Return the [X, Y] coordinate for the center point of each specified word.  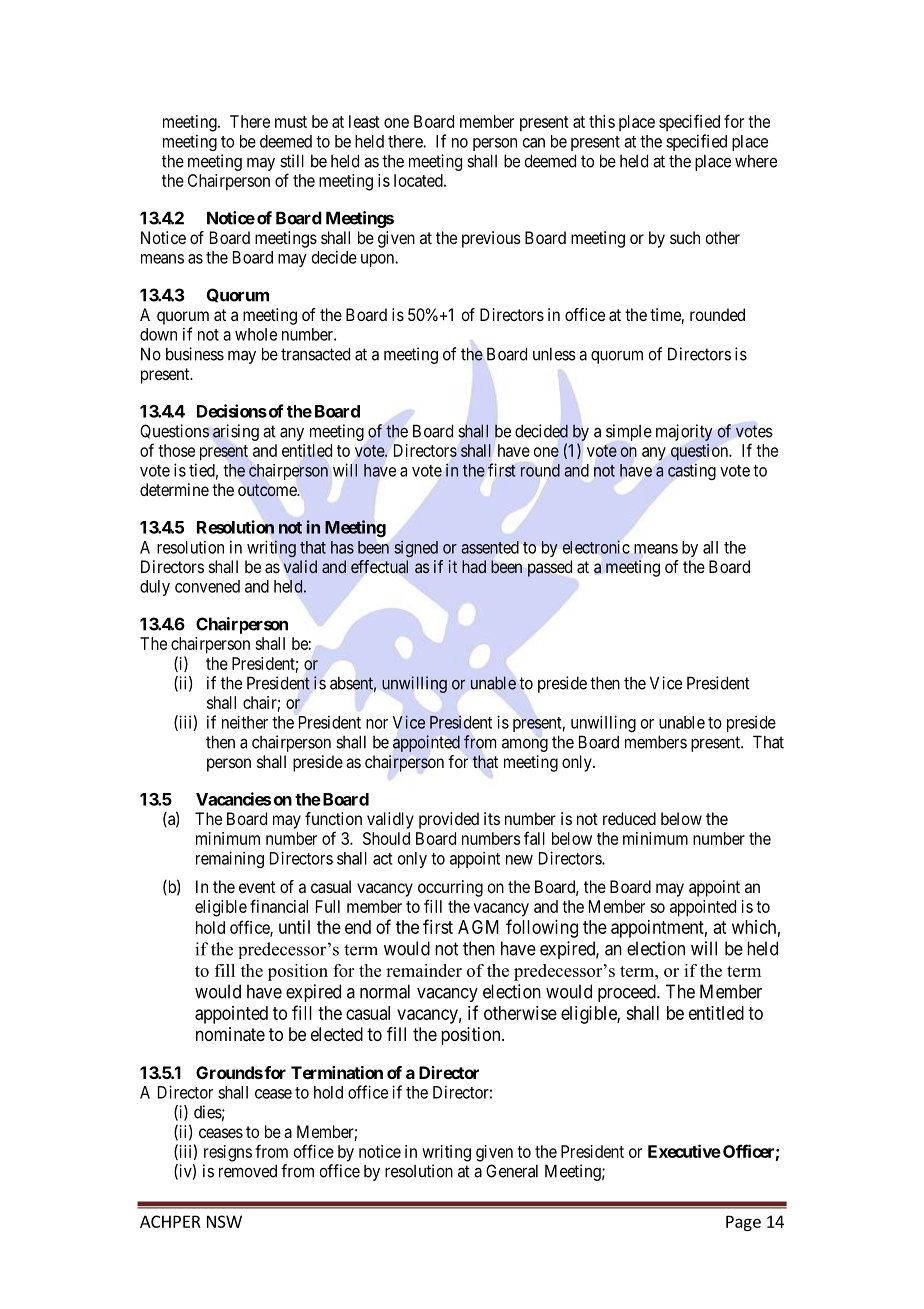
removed [248, 1171]
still [292, 161]
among [525, 745]
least [364, 121]
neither [245, 722]
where [756, 161]
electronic [596, 547]
